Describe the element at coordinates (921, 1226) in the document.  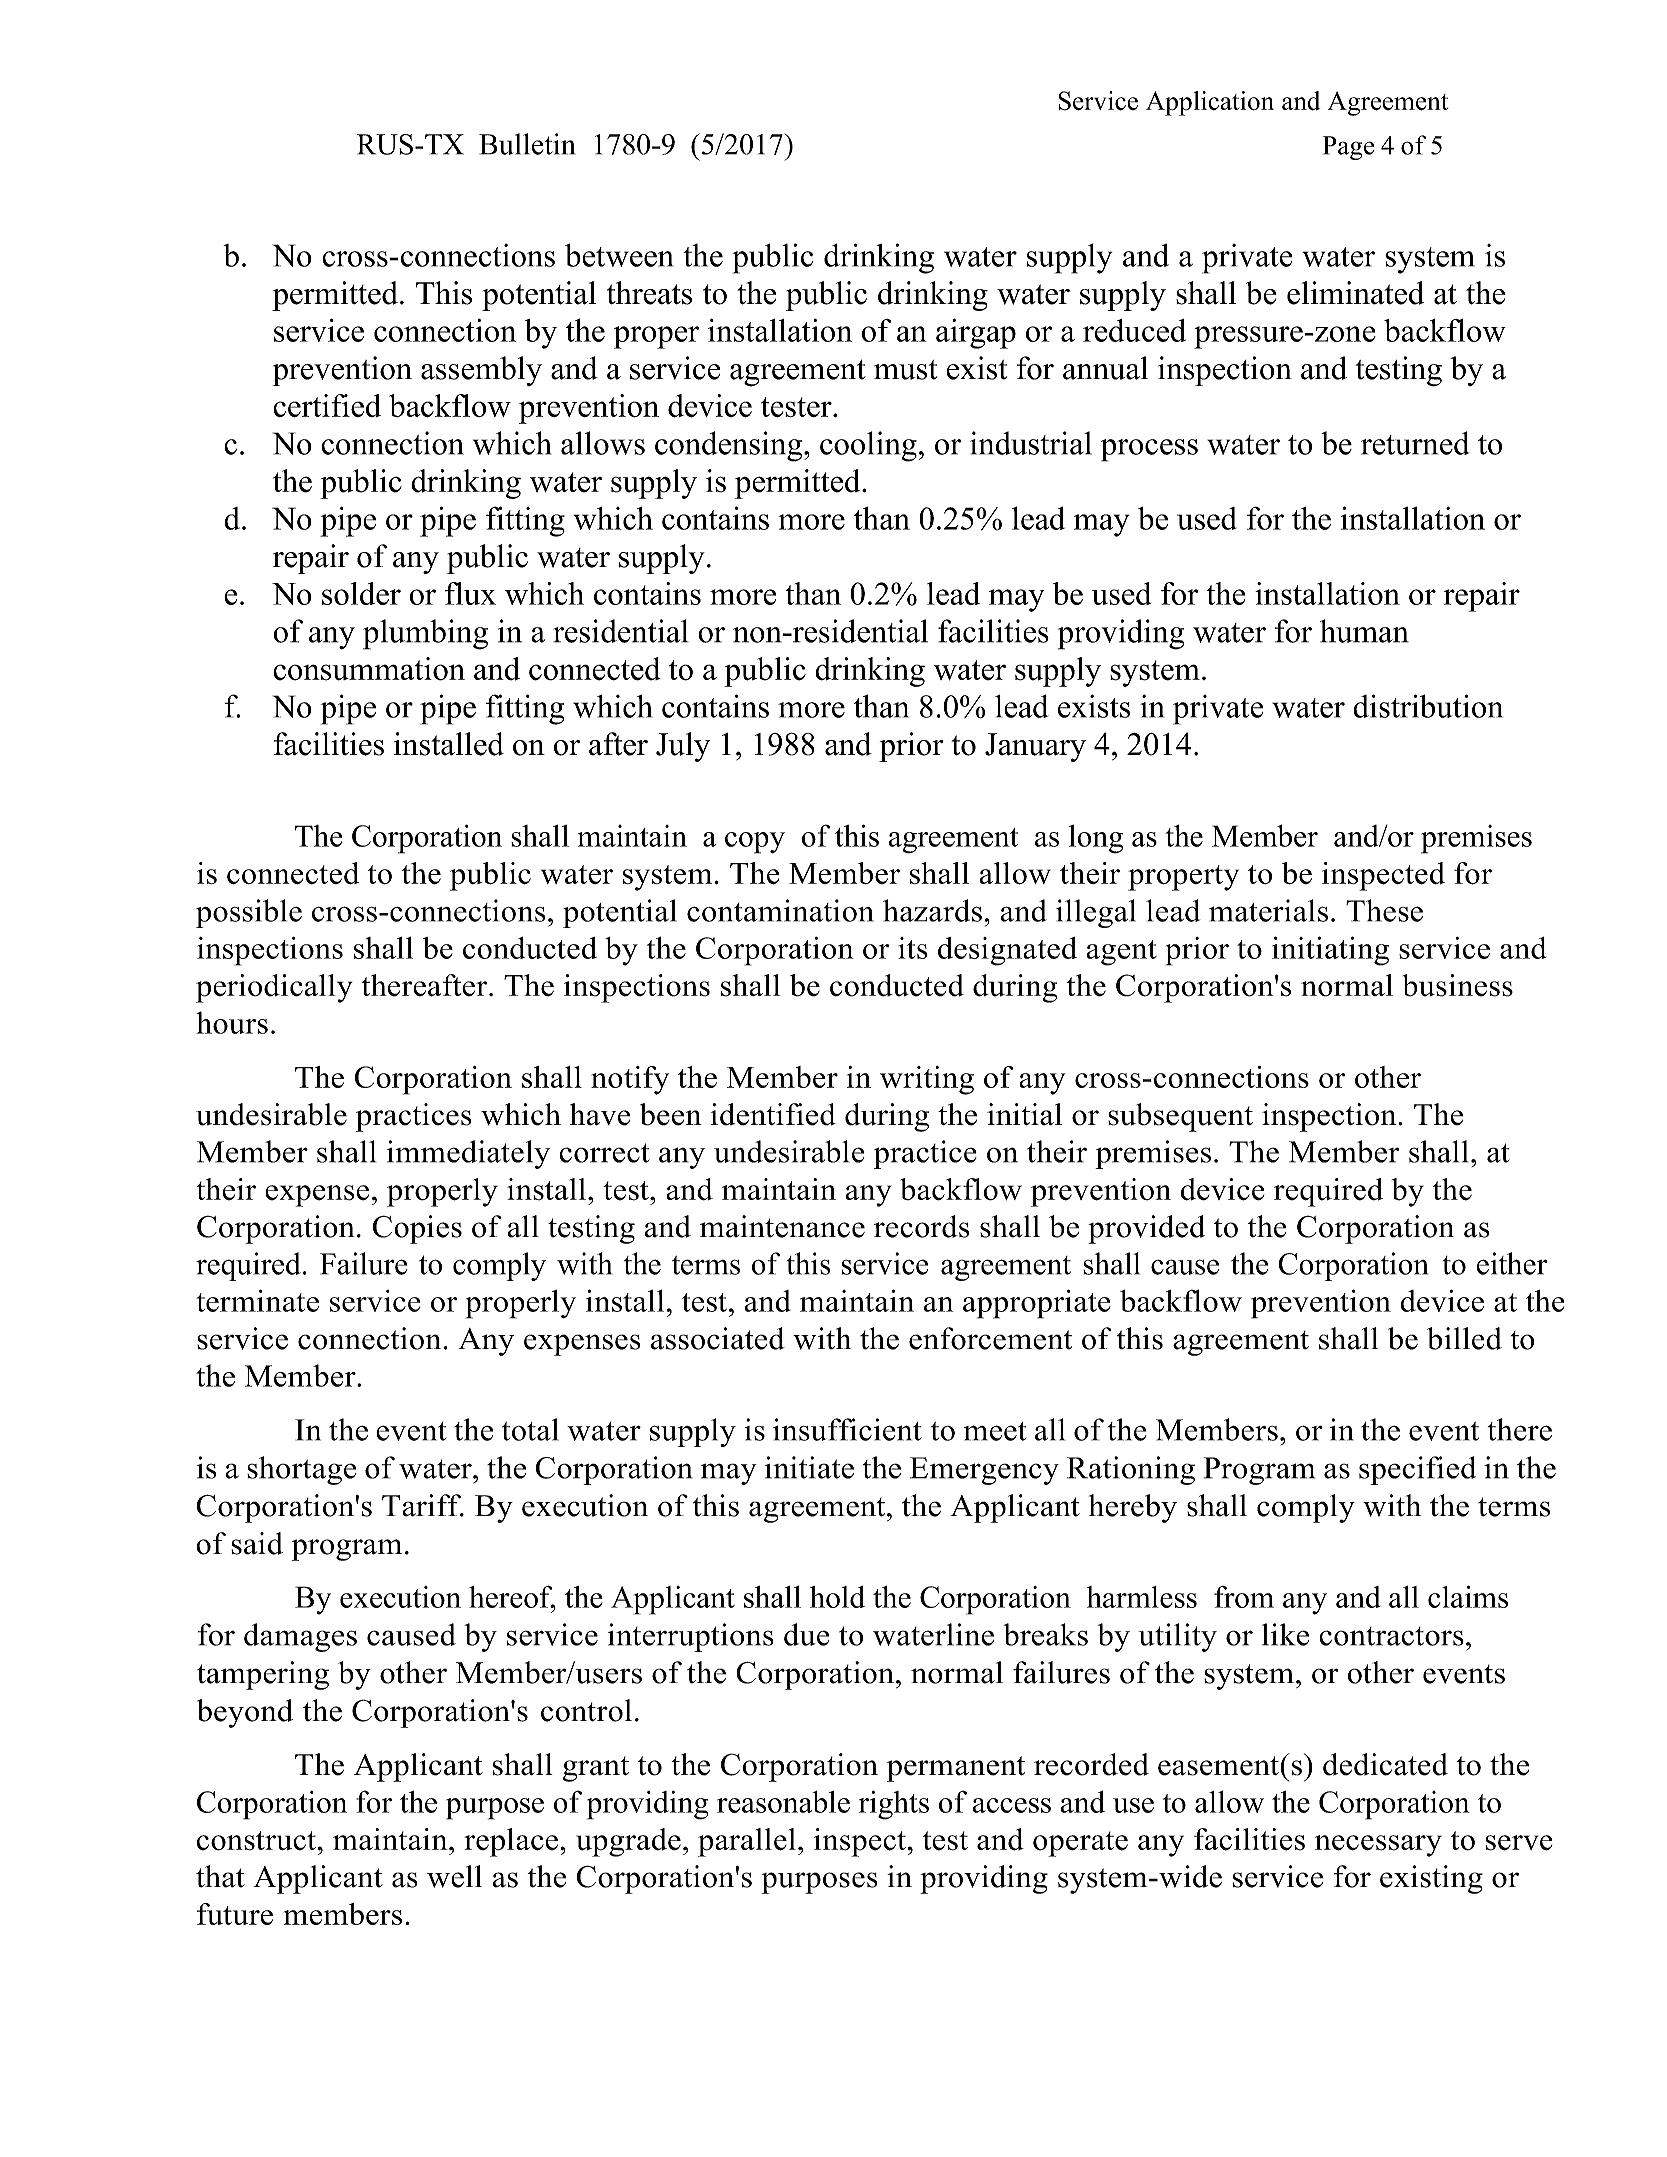
I see `records` at that location.
